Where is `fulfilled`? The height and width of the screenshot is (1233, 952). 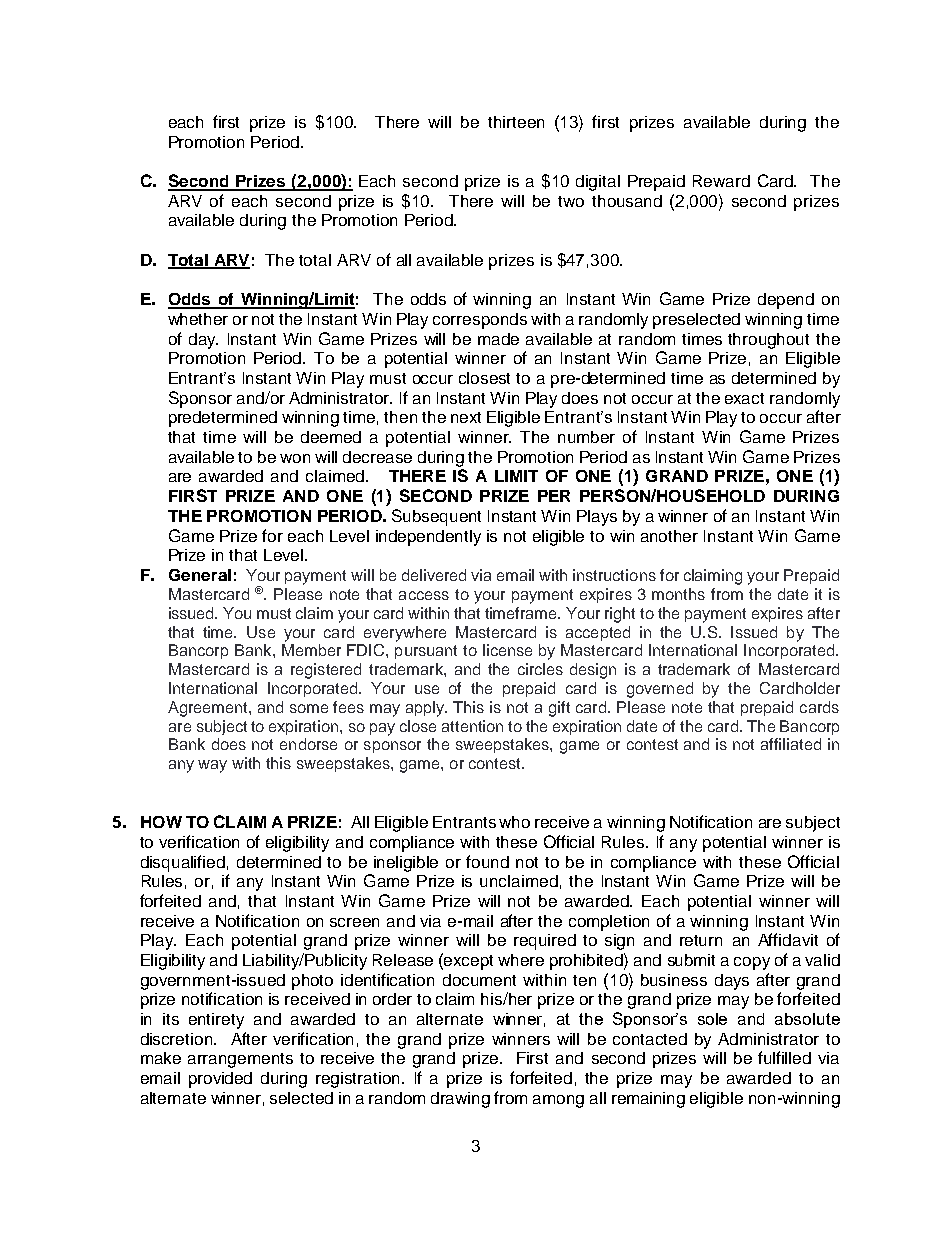
fulfilled is located at coordinates (784, 1057).
